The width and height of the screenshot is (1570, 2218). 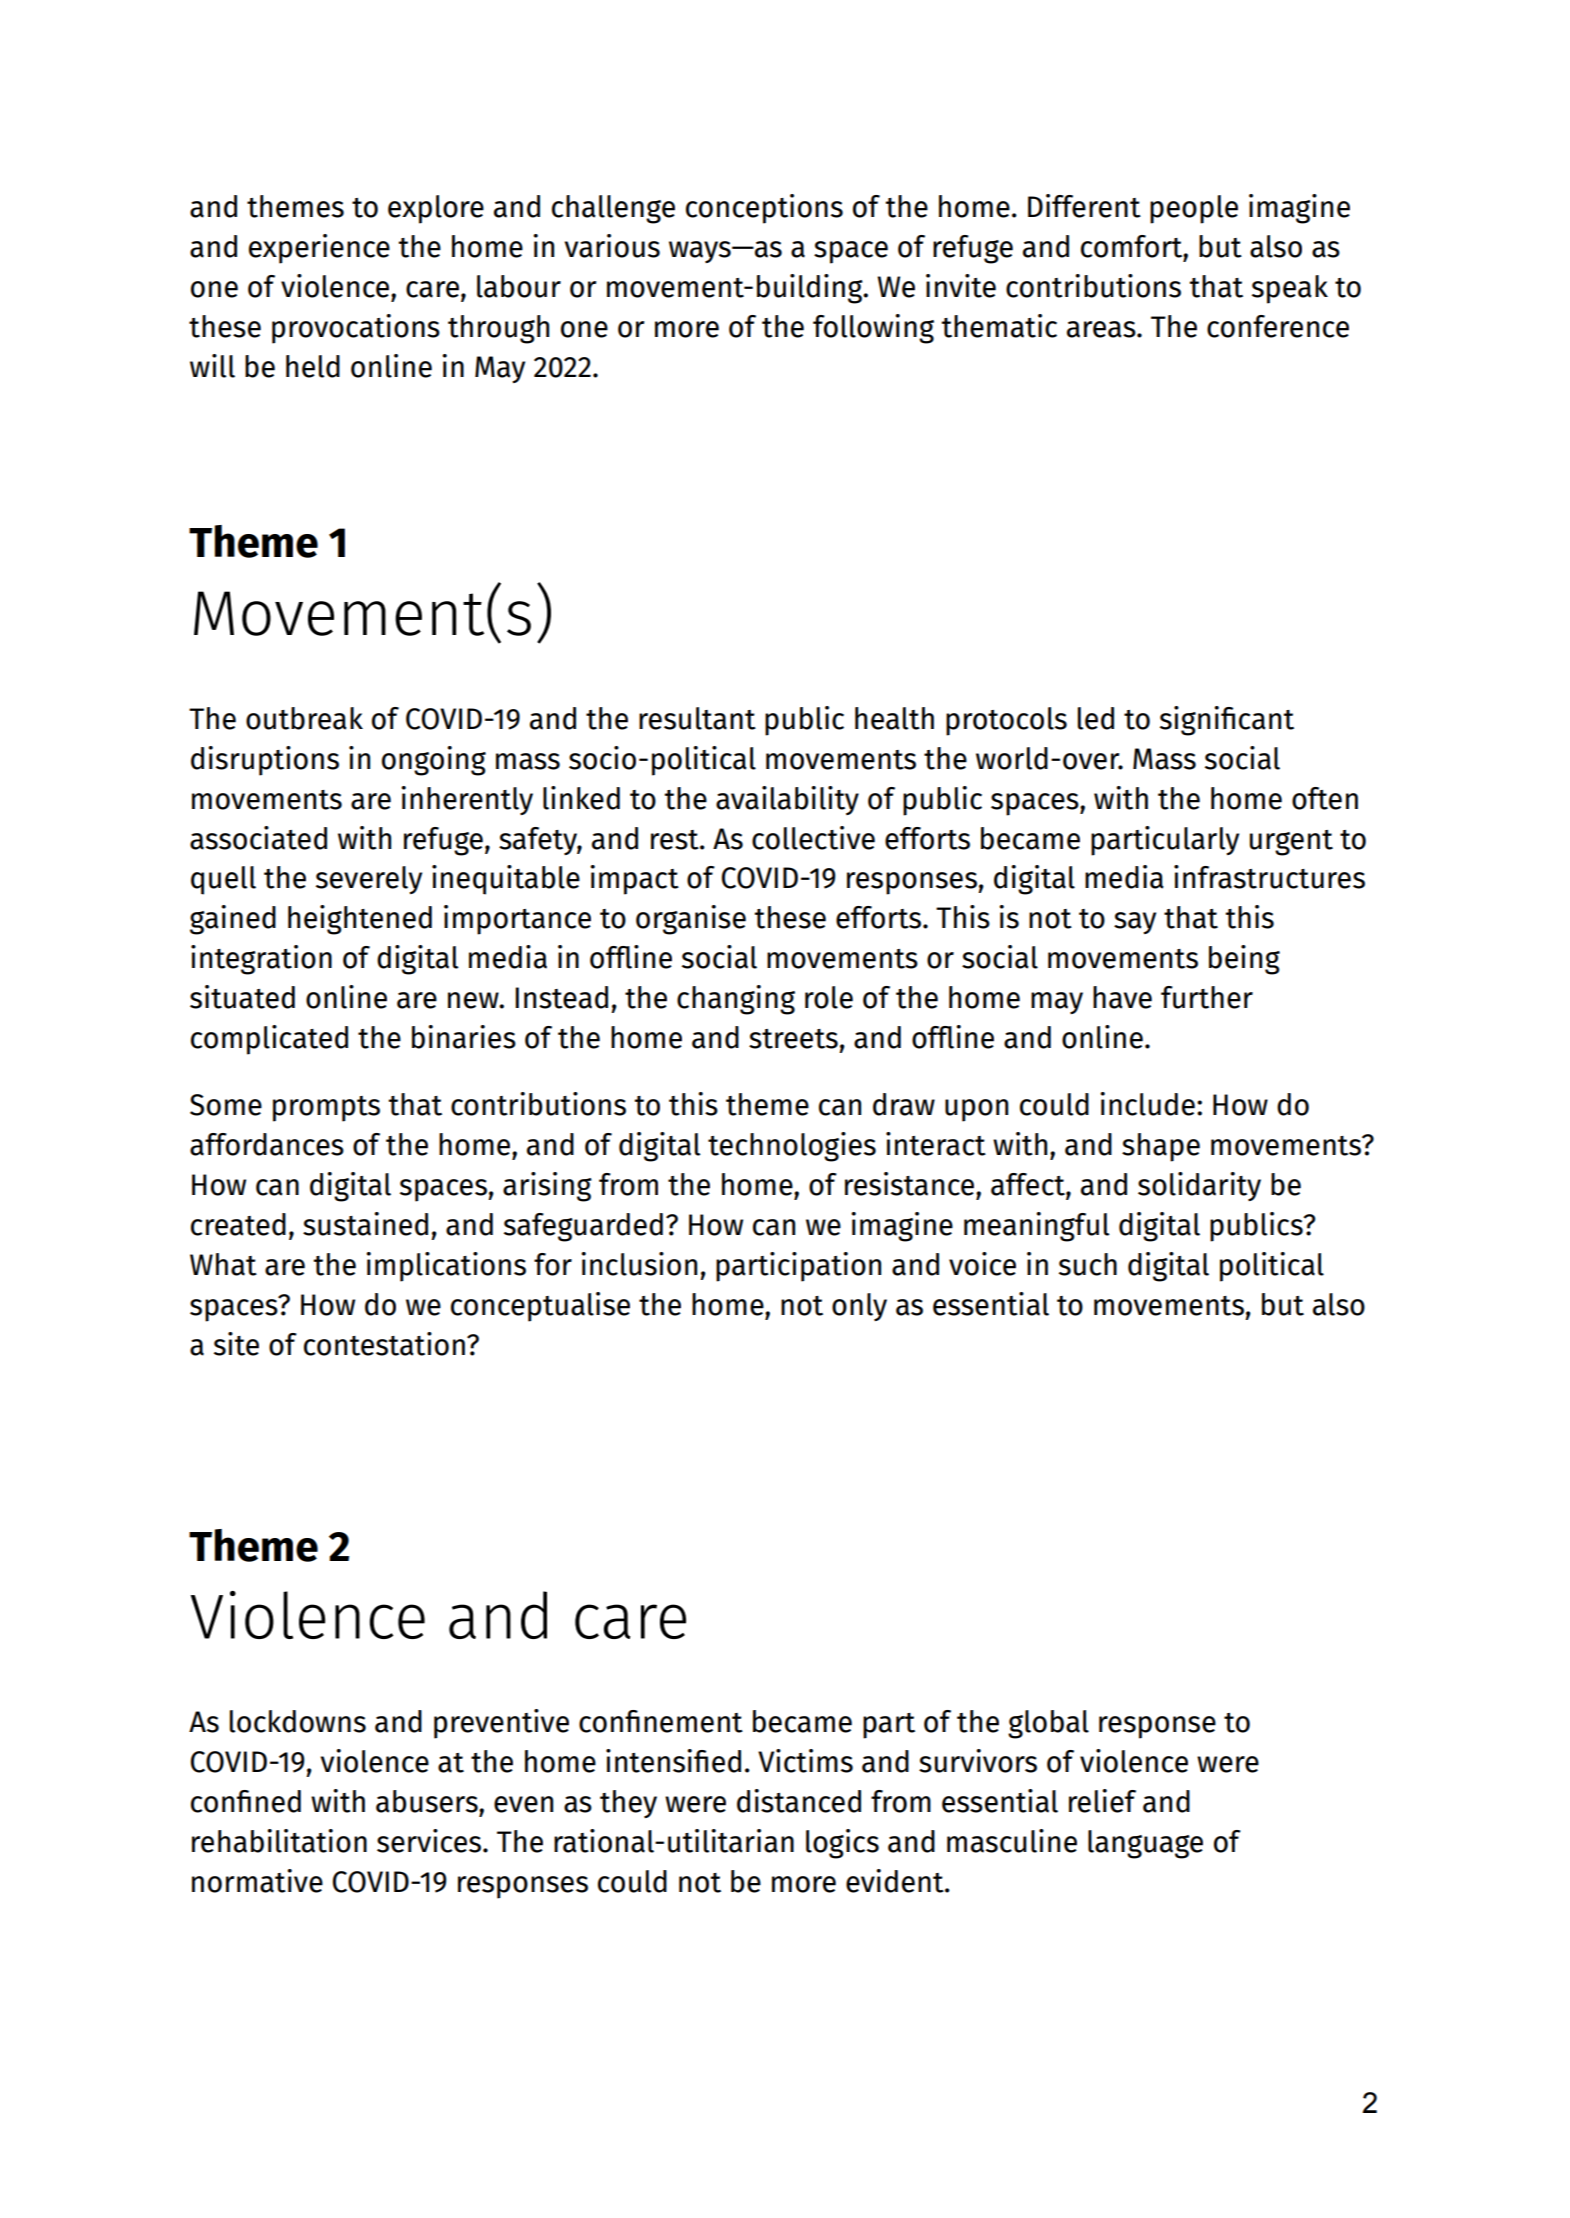 I want to click on experience, so click(x=319, y=249).
